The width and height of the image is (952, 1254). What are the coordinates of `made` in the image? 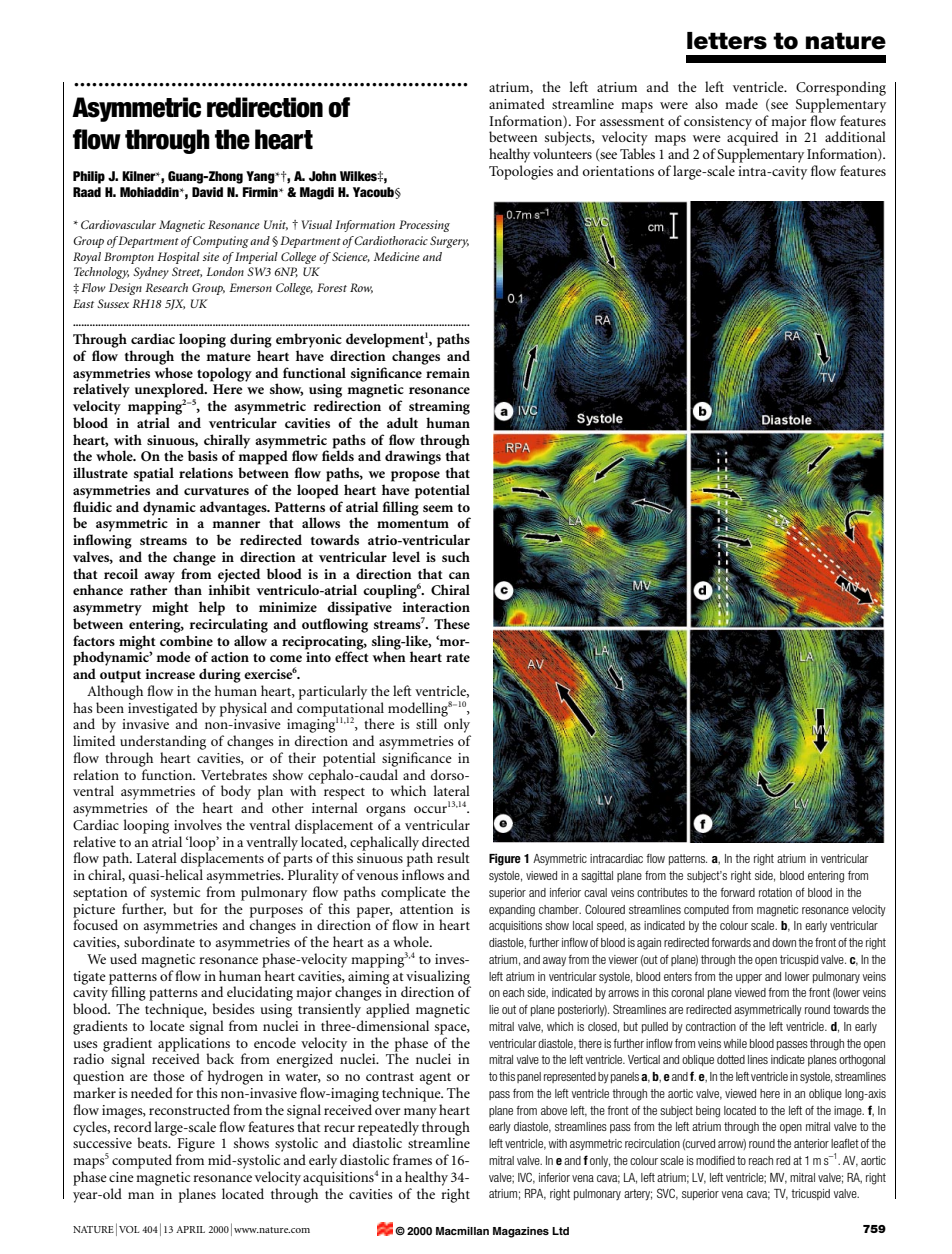 It's located at (741, 103).
